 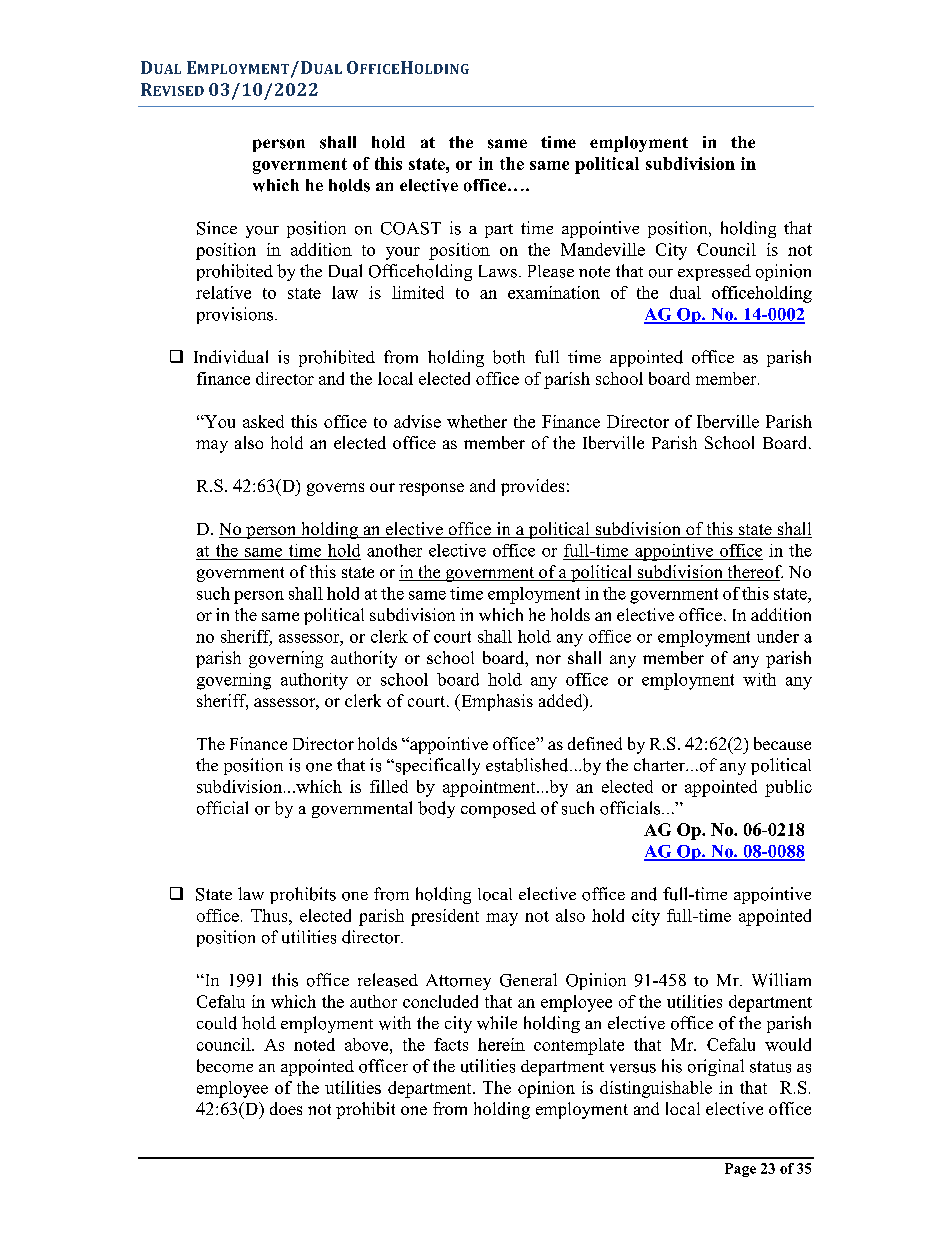 I want to click on expressed, so click(x=714, y=272).
